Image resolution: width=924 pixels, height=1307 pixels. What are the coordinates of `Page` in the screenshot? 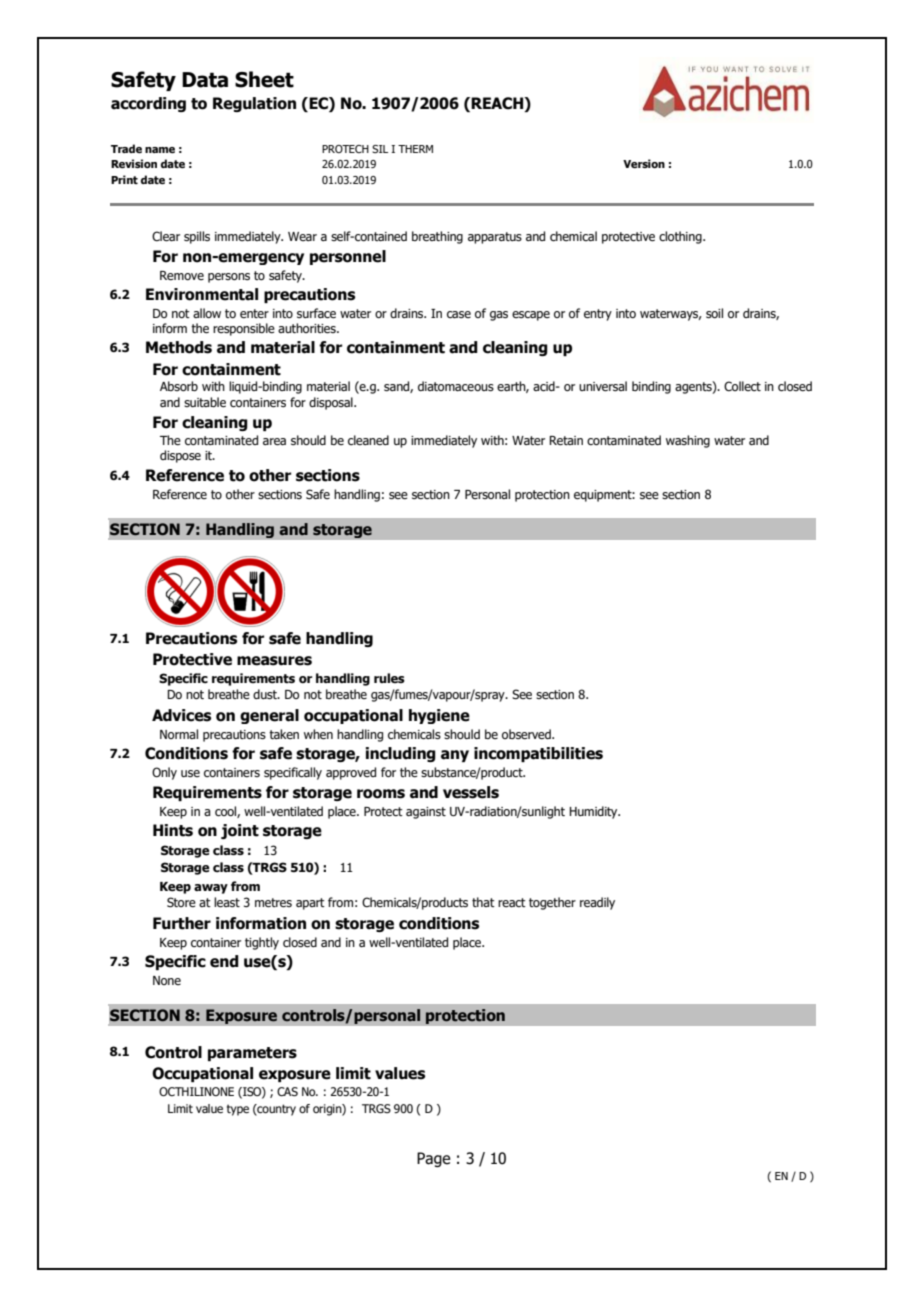 It's located at (433, 1159).
